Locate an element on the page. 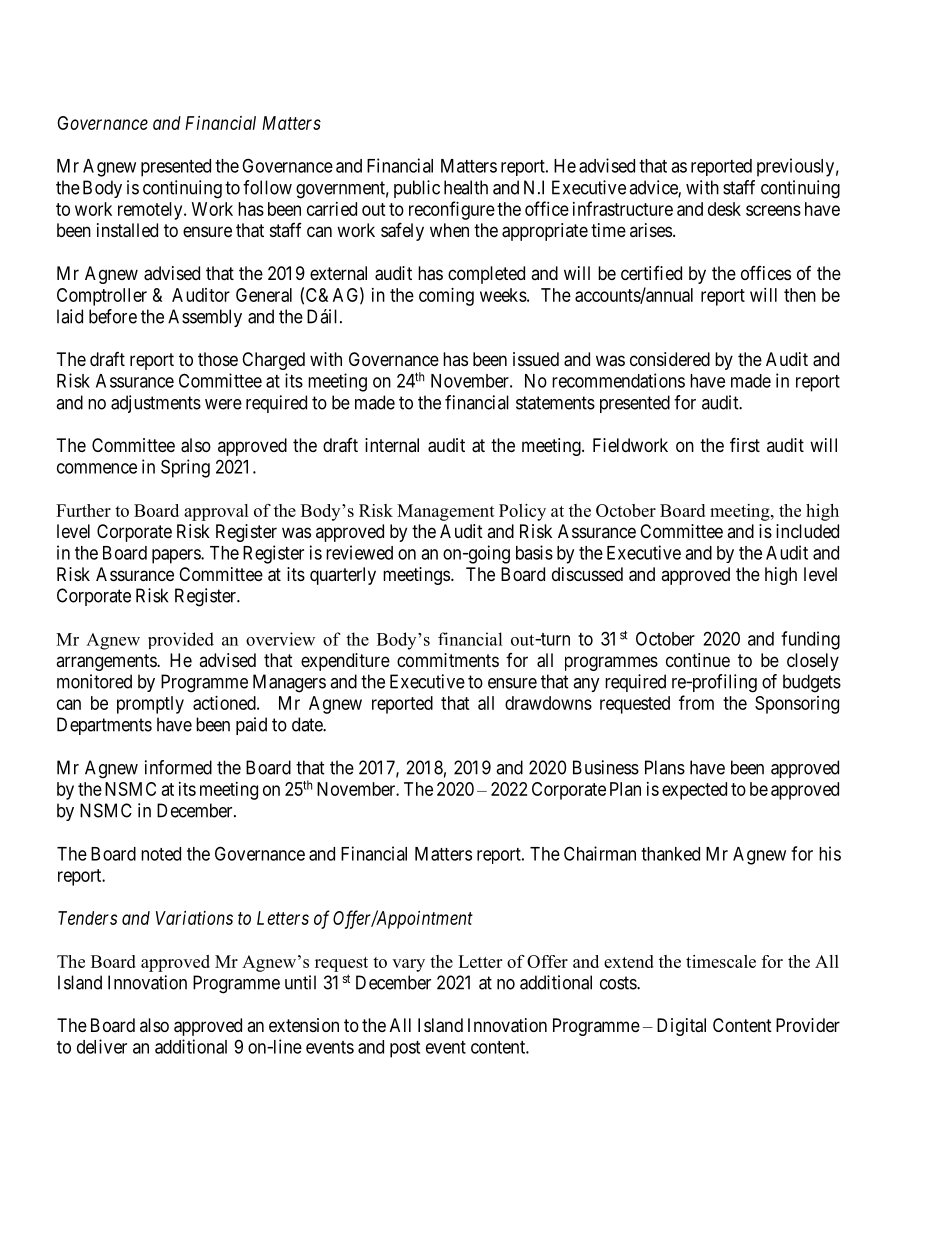  informed is located at coordinates (178, 767).
